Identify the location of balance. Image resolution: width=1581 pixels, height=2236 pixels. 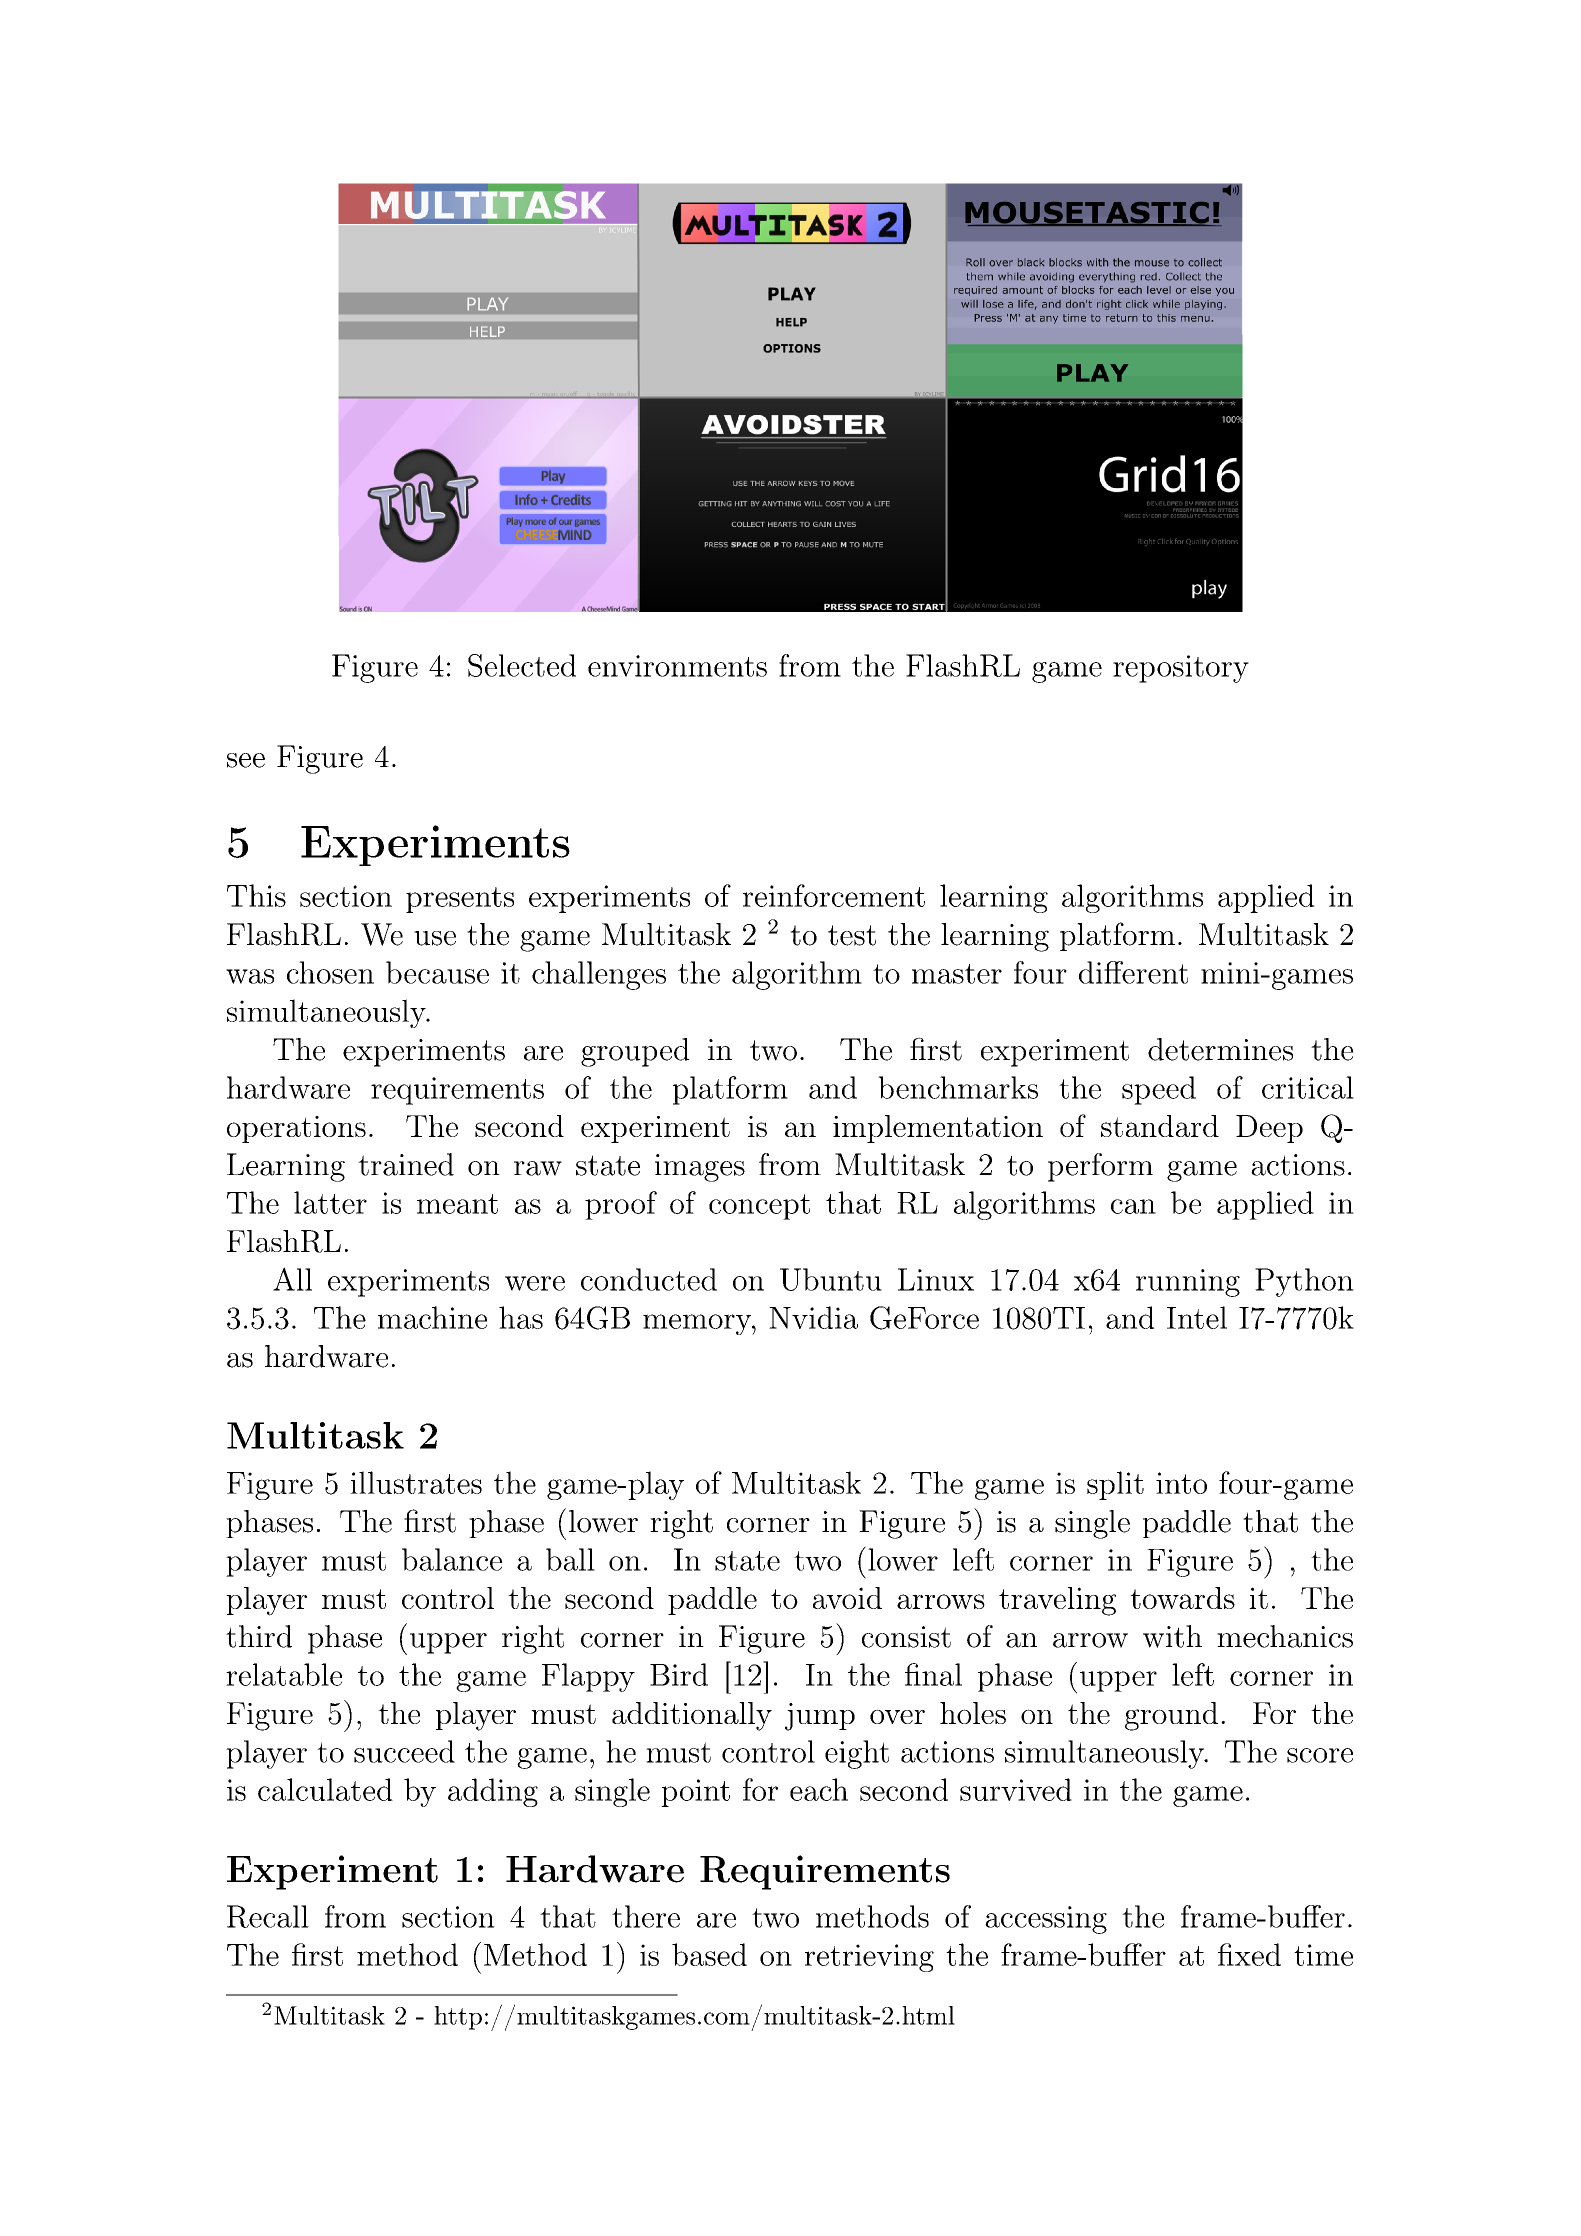
(452, 1559).
